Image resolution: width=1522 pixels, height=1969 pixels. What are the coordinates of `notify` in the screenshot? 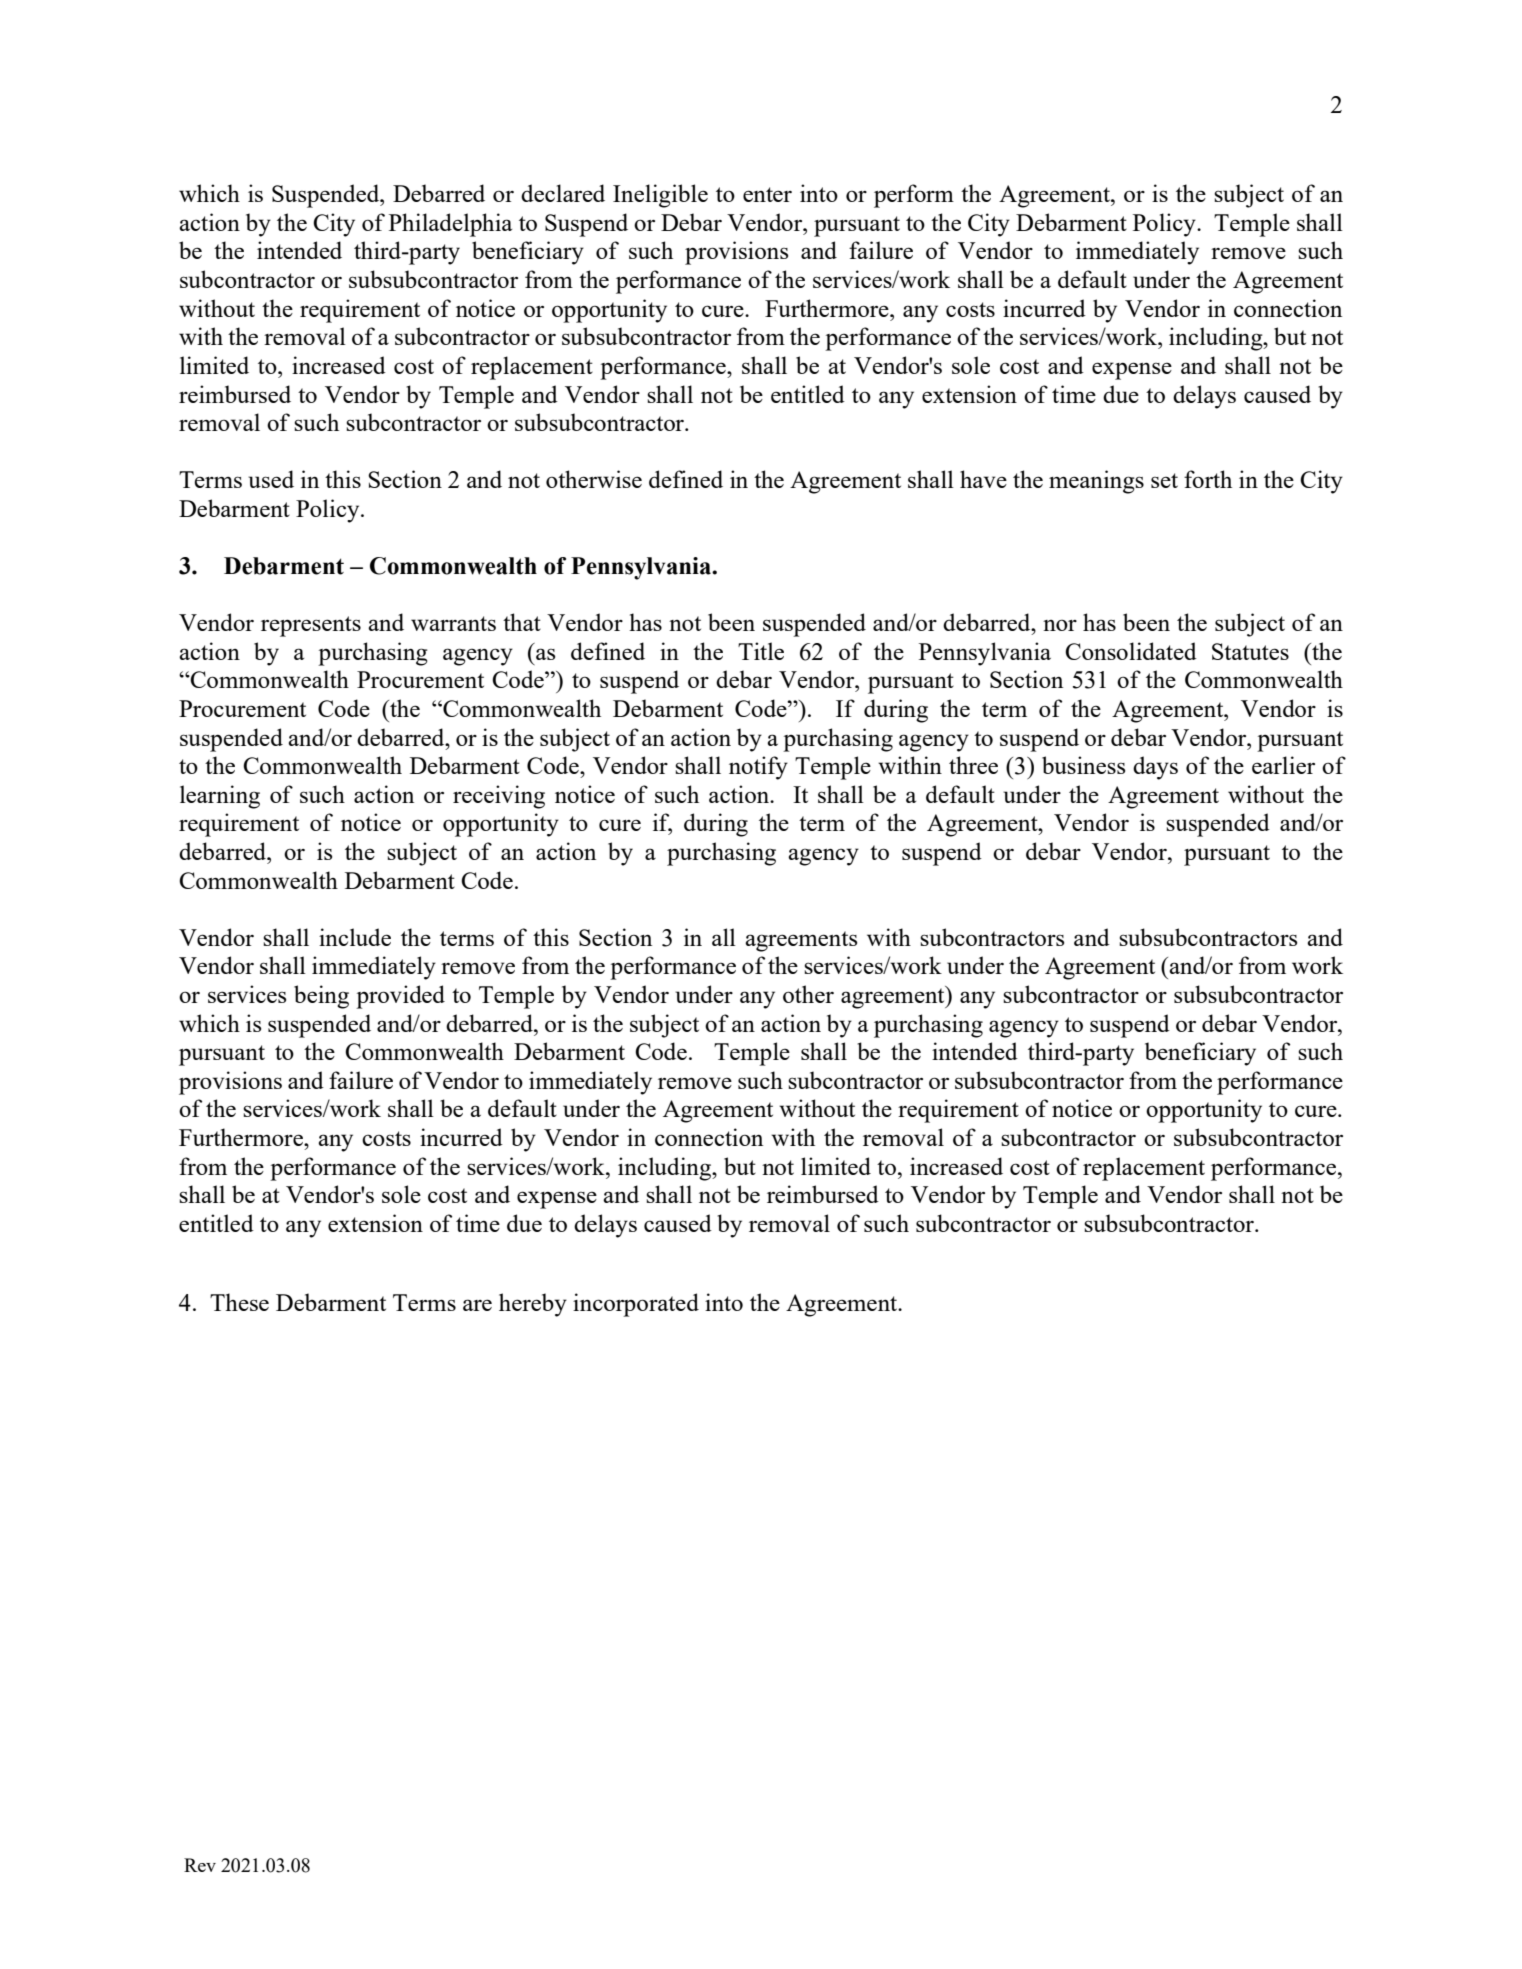 It's located at (758, 768).
